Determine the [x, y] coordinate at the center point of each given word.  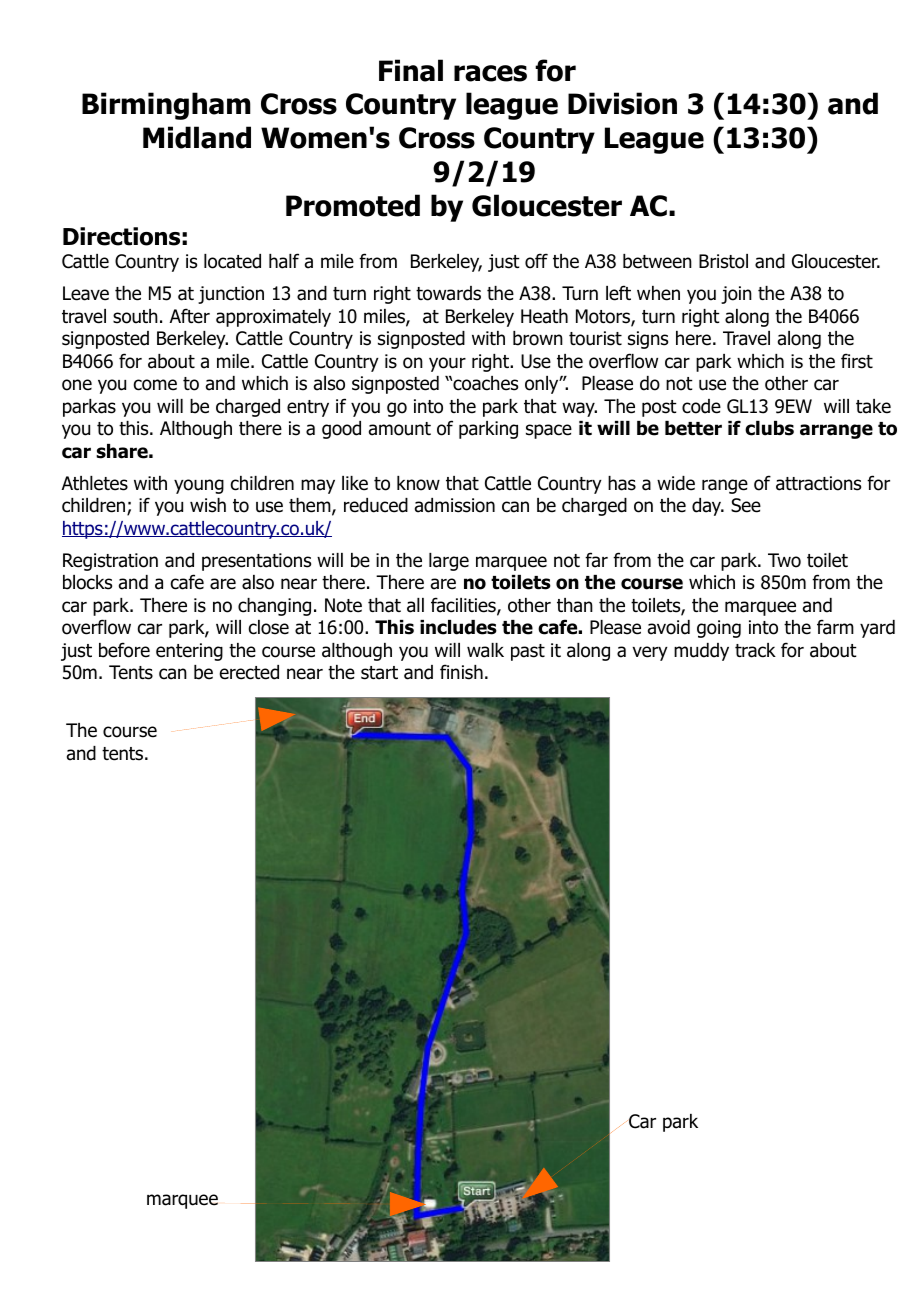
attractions [818, 483]
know [418, 483]
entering [189, 652]
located [232, 261]
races [490, 73]
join [736, 295]
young [199, 486]
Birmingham [166, 106]
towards [448, 293]
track [755, 650]
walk [485, 650]
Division [622, 103]
